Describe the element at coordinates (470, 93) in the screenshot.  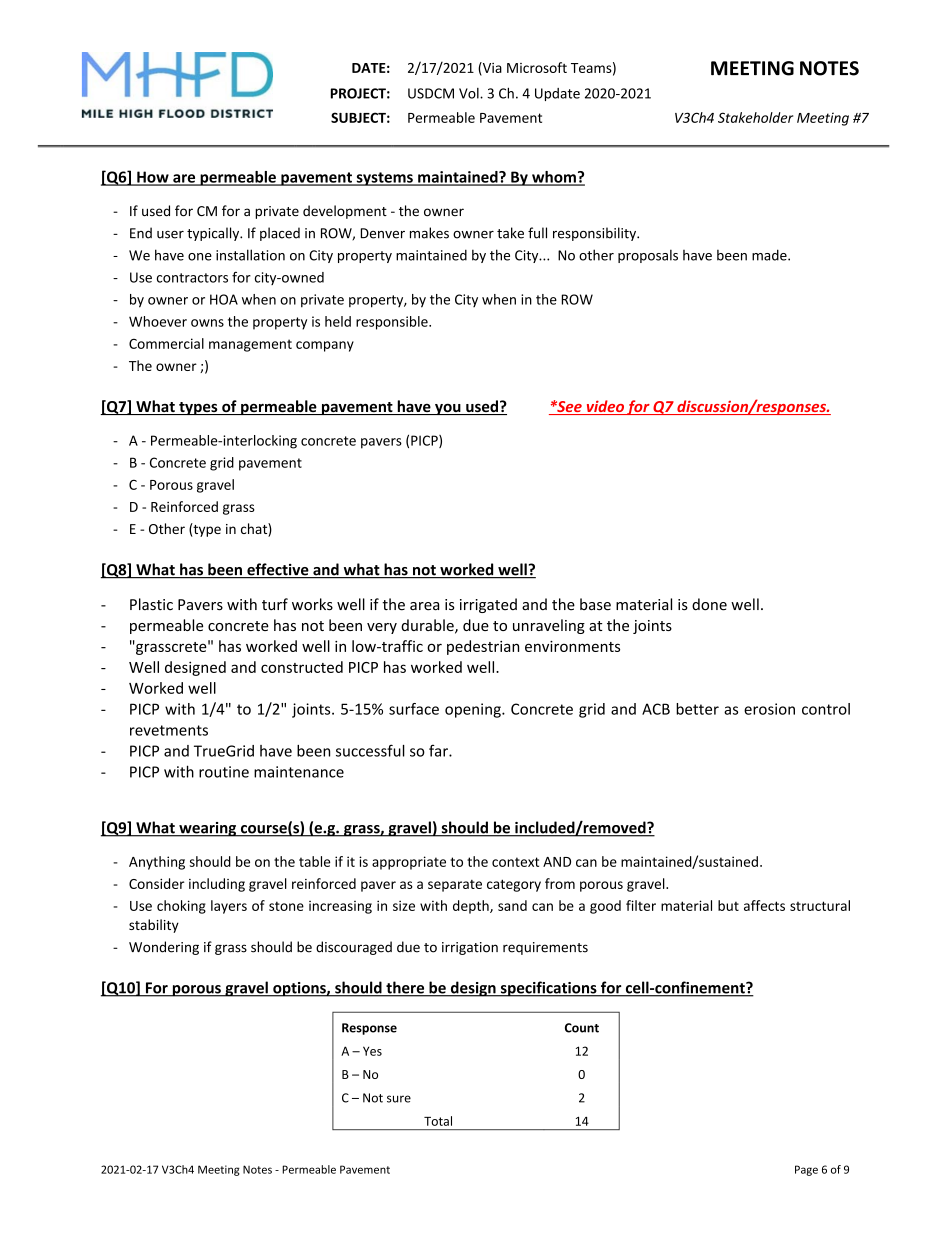
I see `Vol` at that location.
